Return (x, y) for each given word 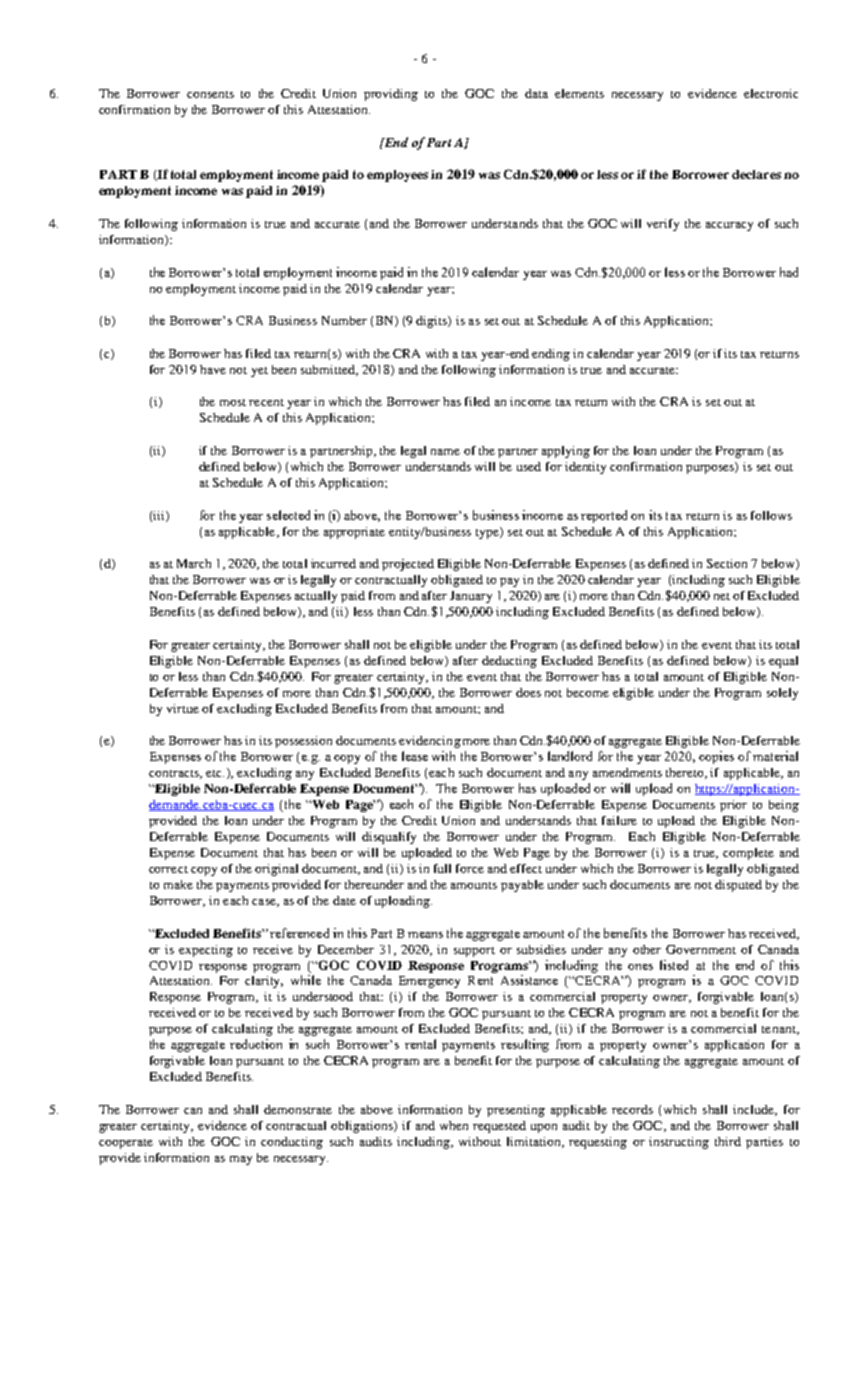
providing (391, 95)
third (728, 1141)
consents (210, 94)
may (241, 1160)
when (454, 1125)
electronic (771, 93)
